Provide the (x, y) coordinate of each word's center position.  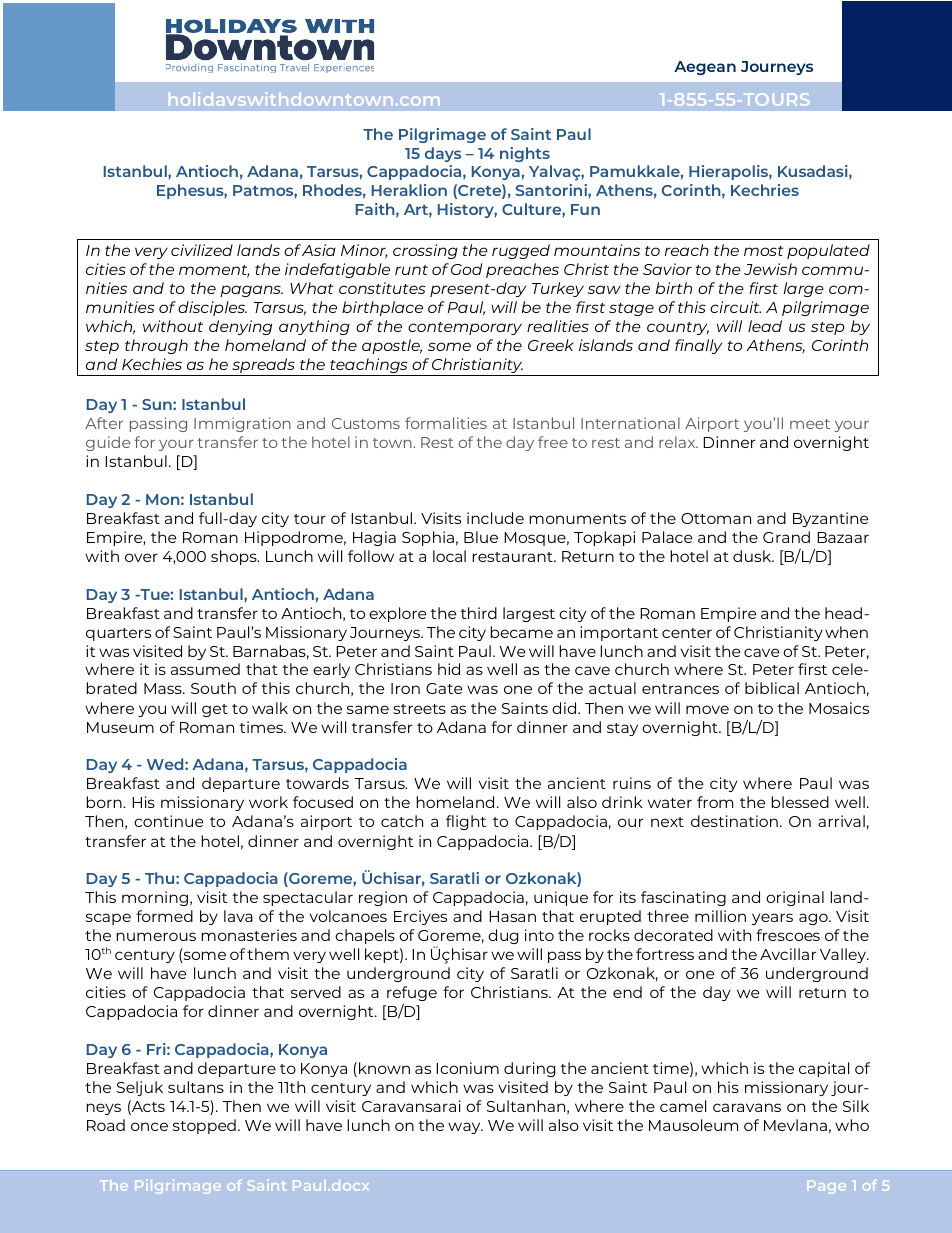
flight (466, 822)
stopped (204, 1126)
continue (169, 821)
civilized (202, 250)
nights (525, 154)
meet (810, 424)
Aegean (705, 68)
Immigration (242, 424)
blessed (800, 802)
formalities (446, 423)
